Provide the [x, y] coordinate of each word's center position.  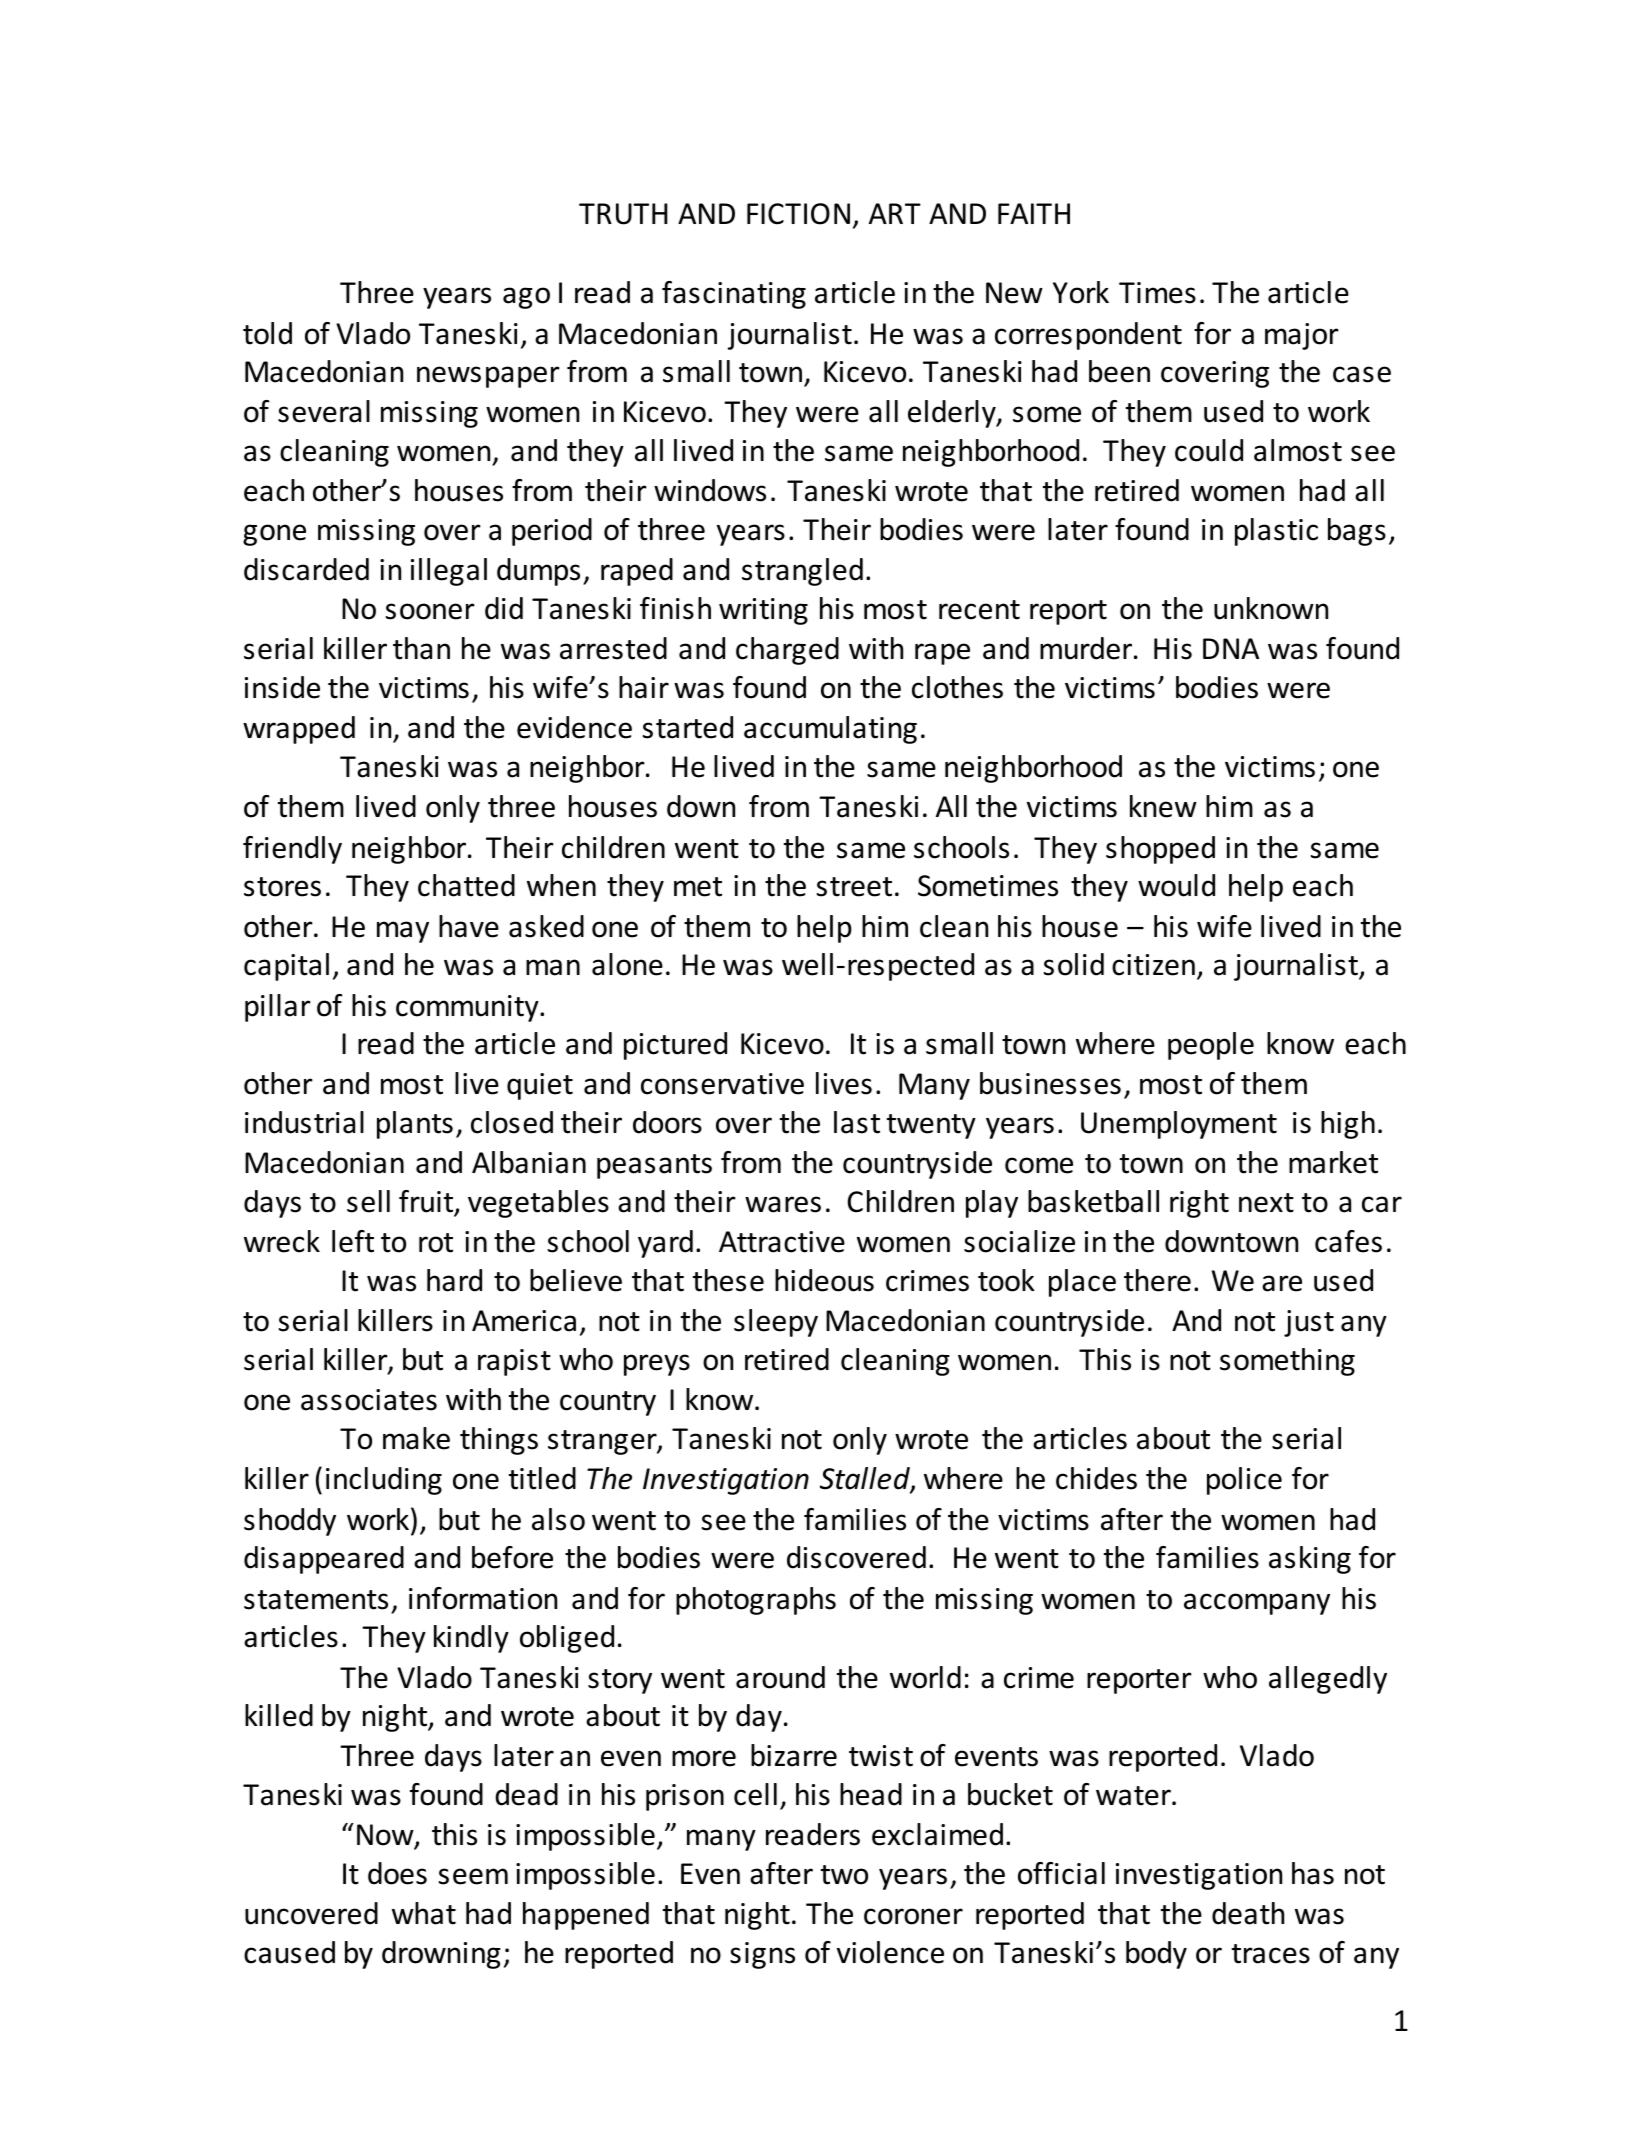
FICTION [798, 214]
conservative [722, 1084]
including [384, 1481]
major [1302, 336]
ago [526, 298]
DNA [1231, 648]
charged [787, 651]
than [421, 648]
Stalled [866, 1479]
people [1211, 1046]
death [1248, 1913]
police [1244, 1481]
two [844, 1875]
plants [415, 1125]
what [424, 1913]
